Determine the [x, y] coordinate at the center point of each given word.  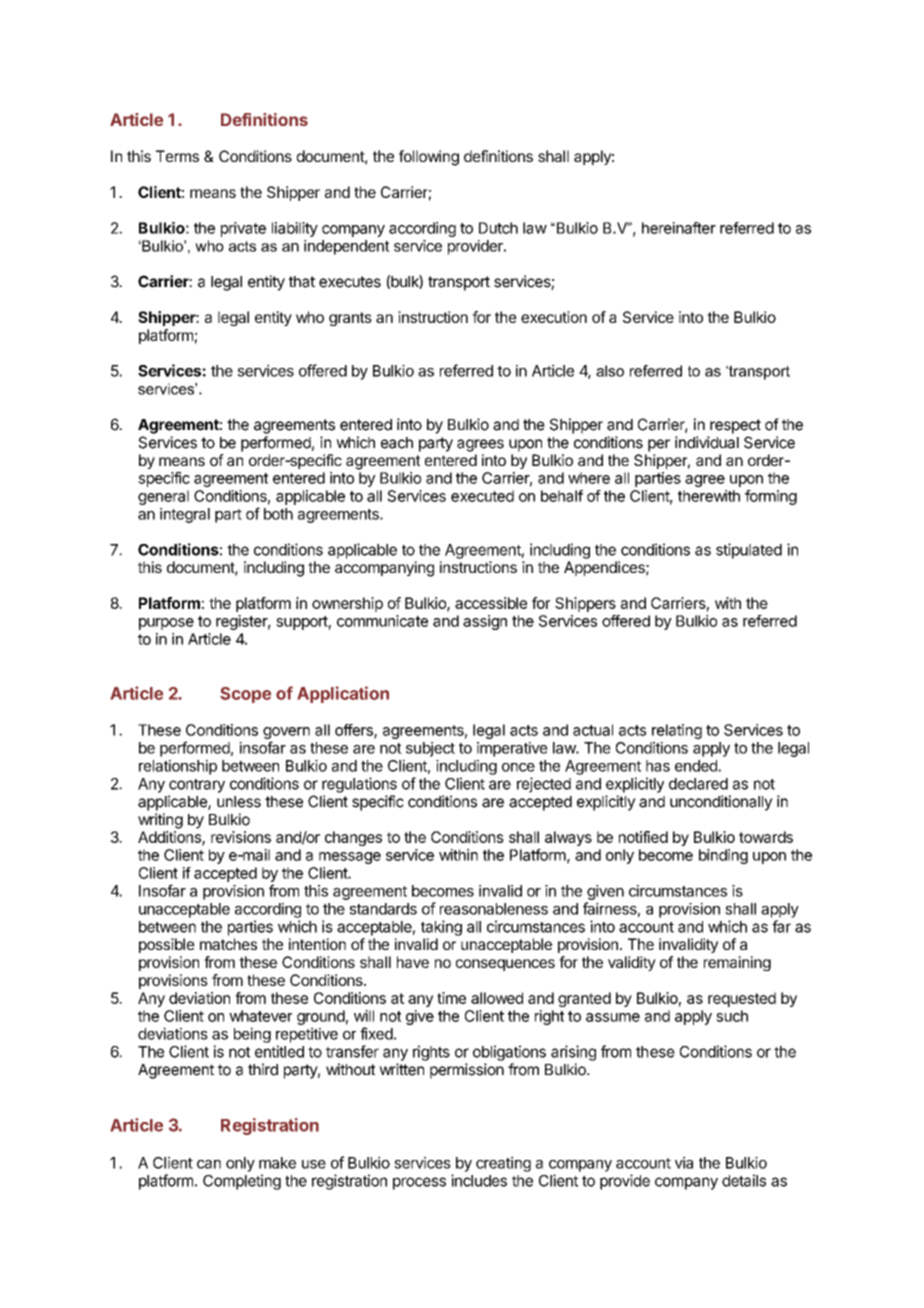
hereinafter [679, 228]
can [209, 1164]
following [429, 158]
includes [479, 1180]
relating [677, 731]
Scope [245, 695]
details [744, 1180]
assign [485, 622]
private [243, 229]
